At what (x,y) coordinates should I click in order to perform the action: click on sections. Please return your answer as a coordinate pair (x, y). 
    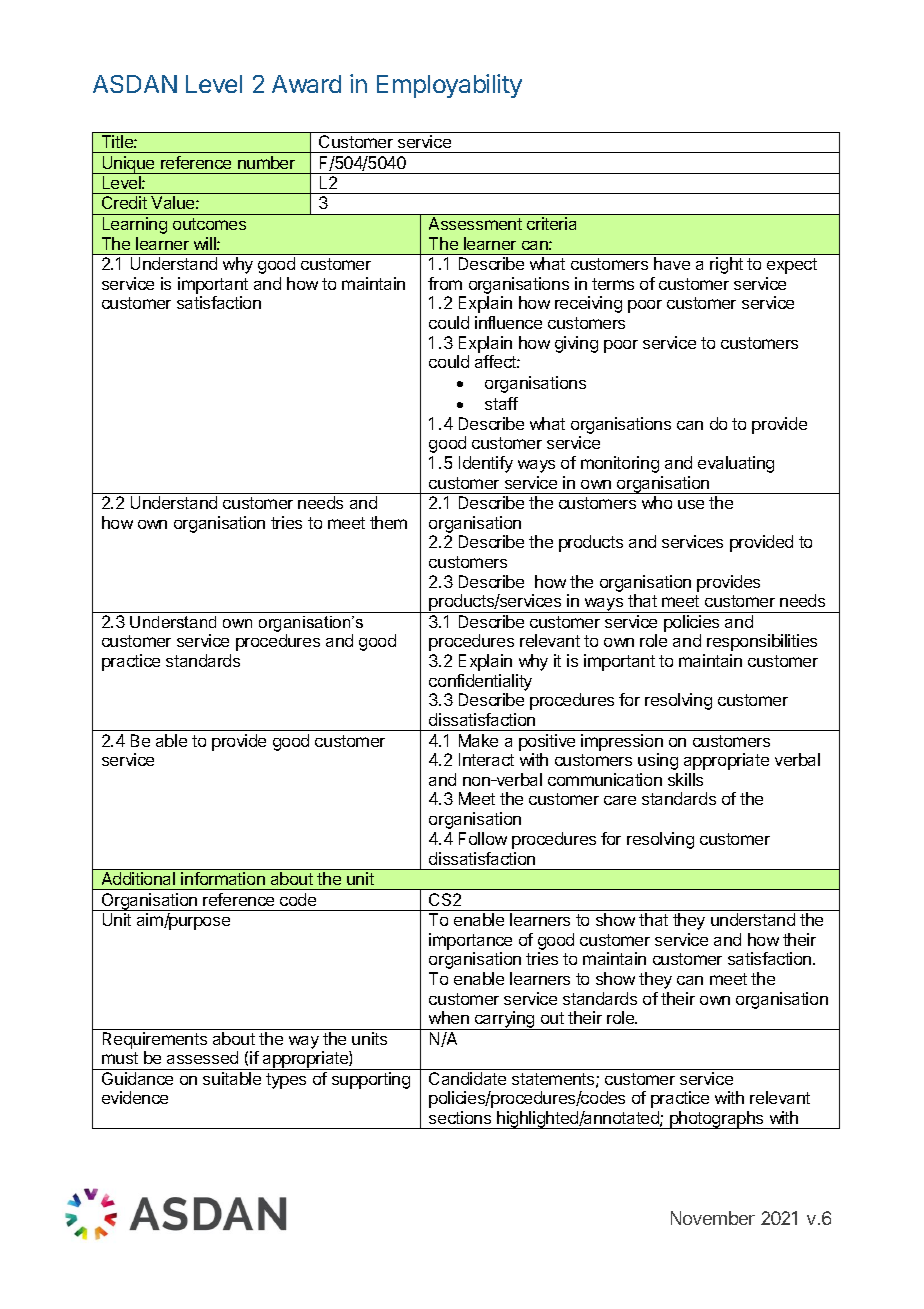
    Looking at the image, I should click on (460, 1117).
